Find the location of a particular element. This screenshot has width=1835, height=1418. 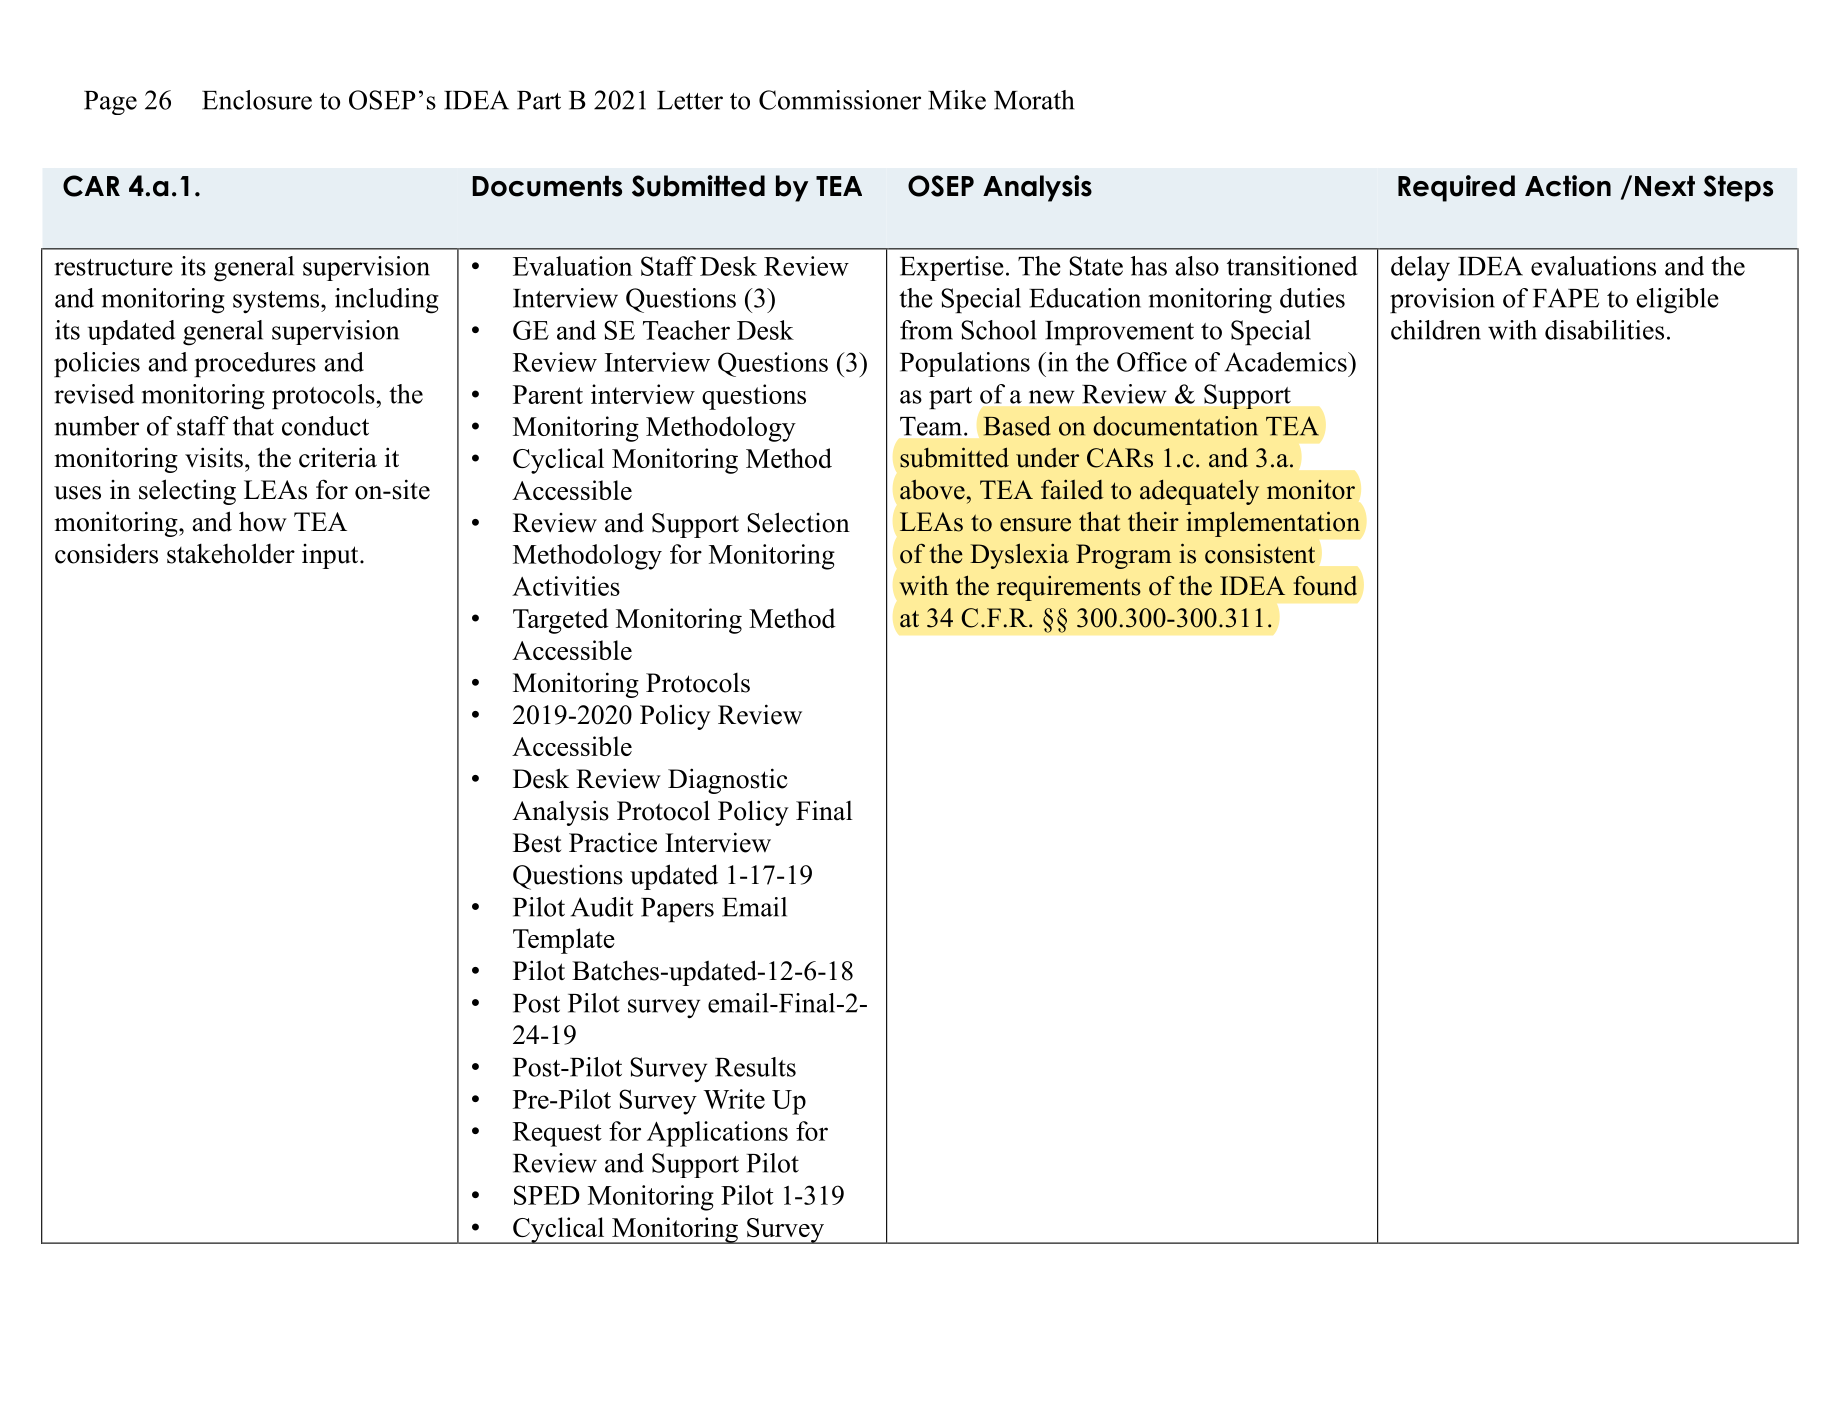

Mike is located at coordinates (957, 100).
